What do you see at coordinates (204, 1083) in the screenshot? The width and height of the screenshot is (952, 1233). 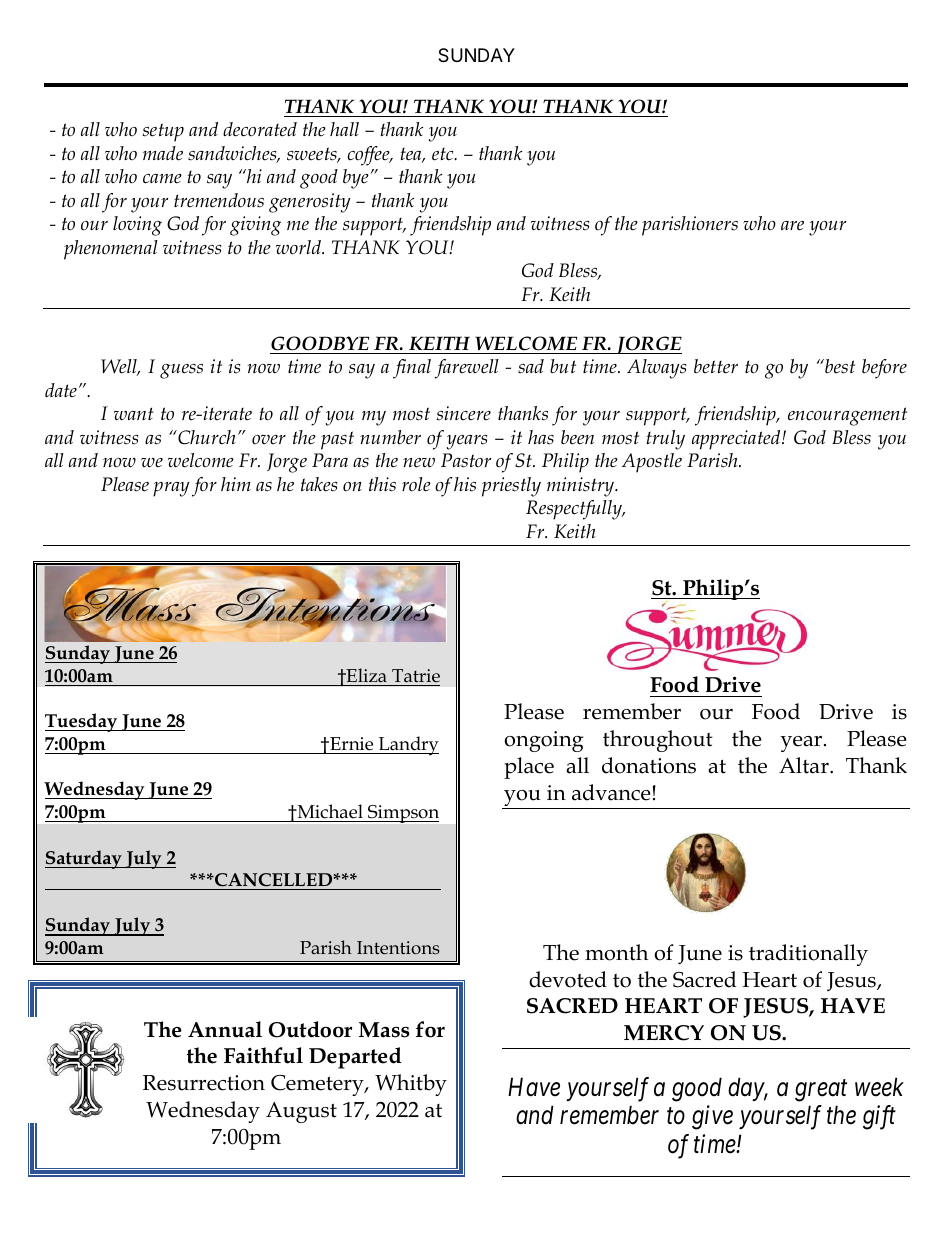 I see `Resurrection` at bounding box center [204, 1083].
